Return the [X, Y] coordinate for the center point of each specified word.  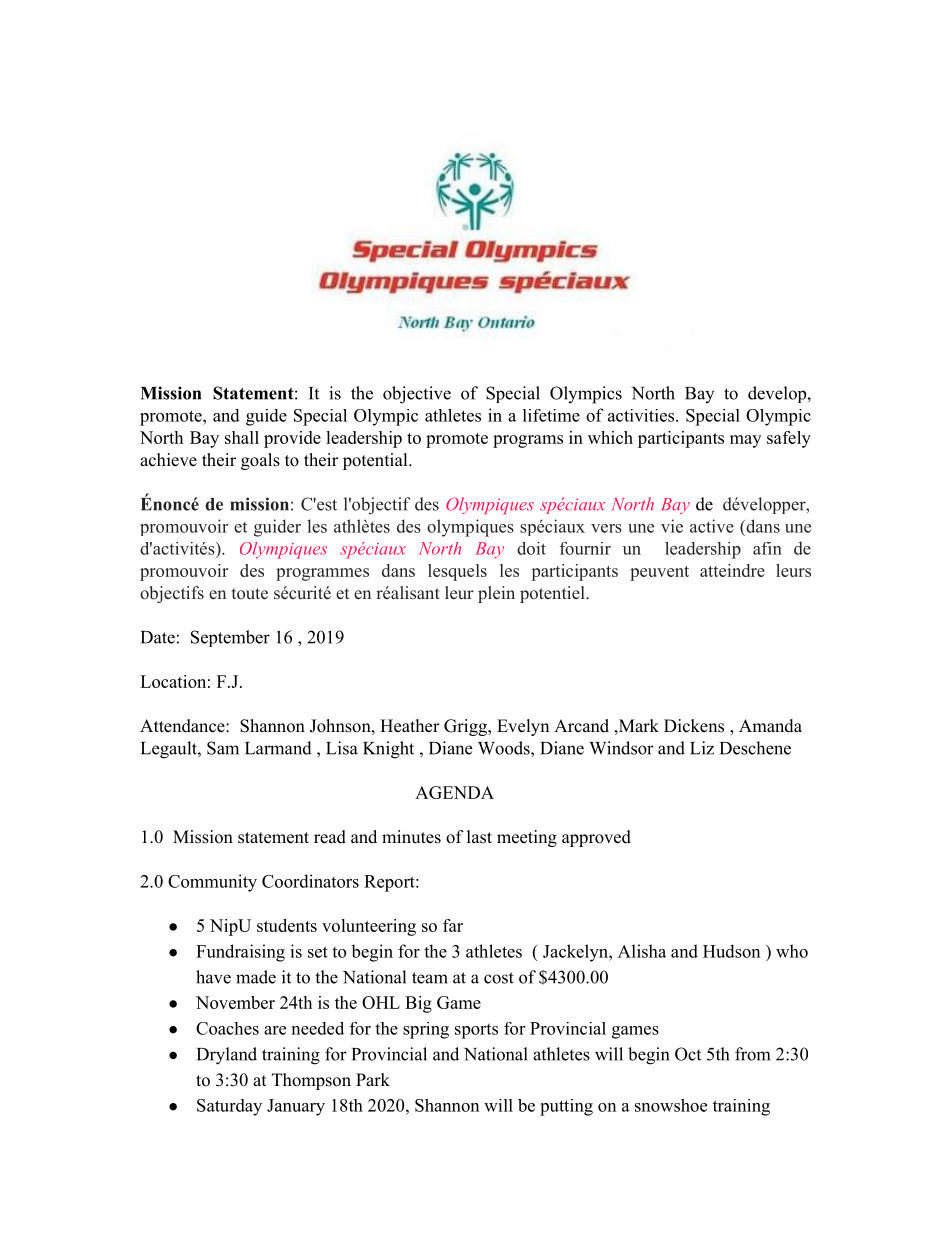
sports [476, 1031]
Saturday [229, 1107]
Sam [223, 748]
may [745, 441]
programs [528, 441]
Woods [505, 748]
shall [242, 437]
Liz [702, 748]
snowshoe [671, 1105]
